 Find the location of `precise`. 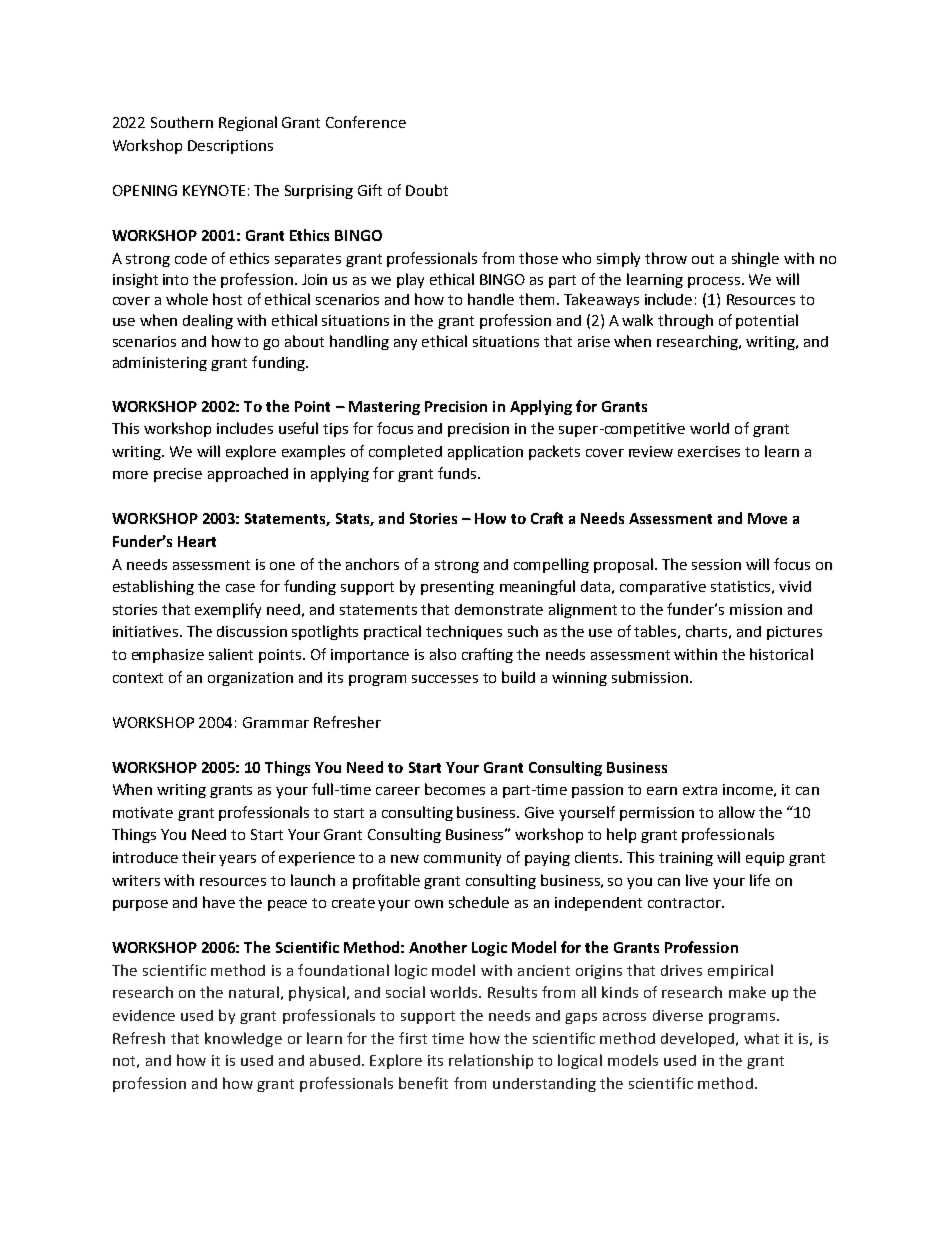

precise is located at coordinates (178, 475).
